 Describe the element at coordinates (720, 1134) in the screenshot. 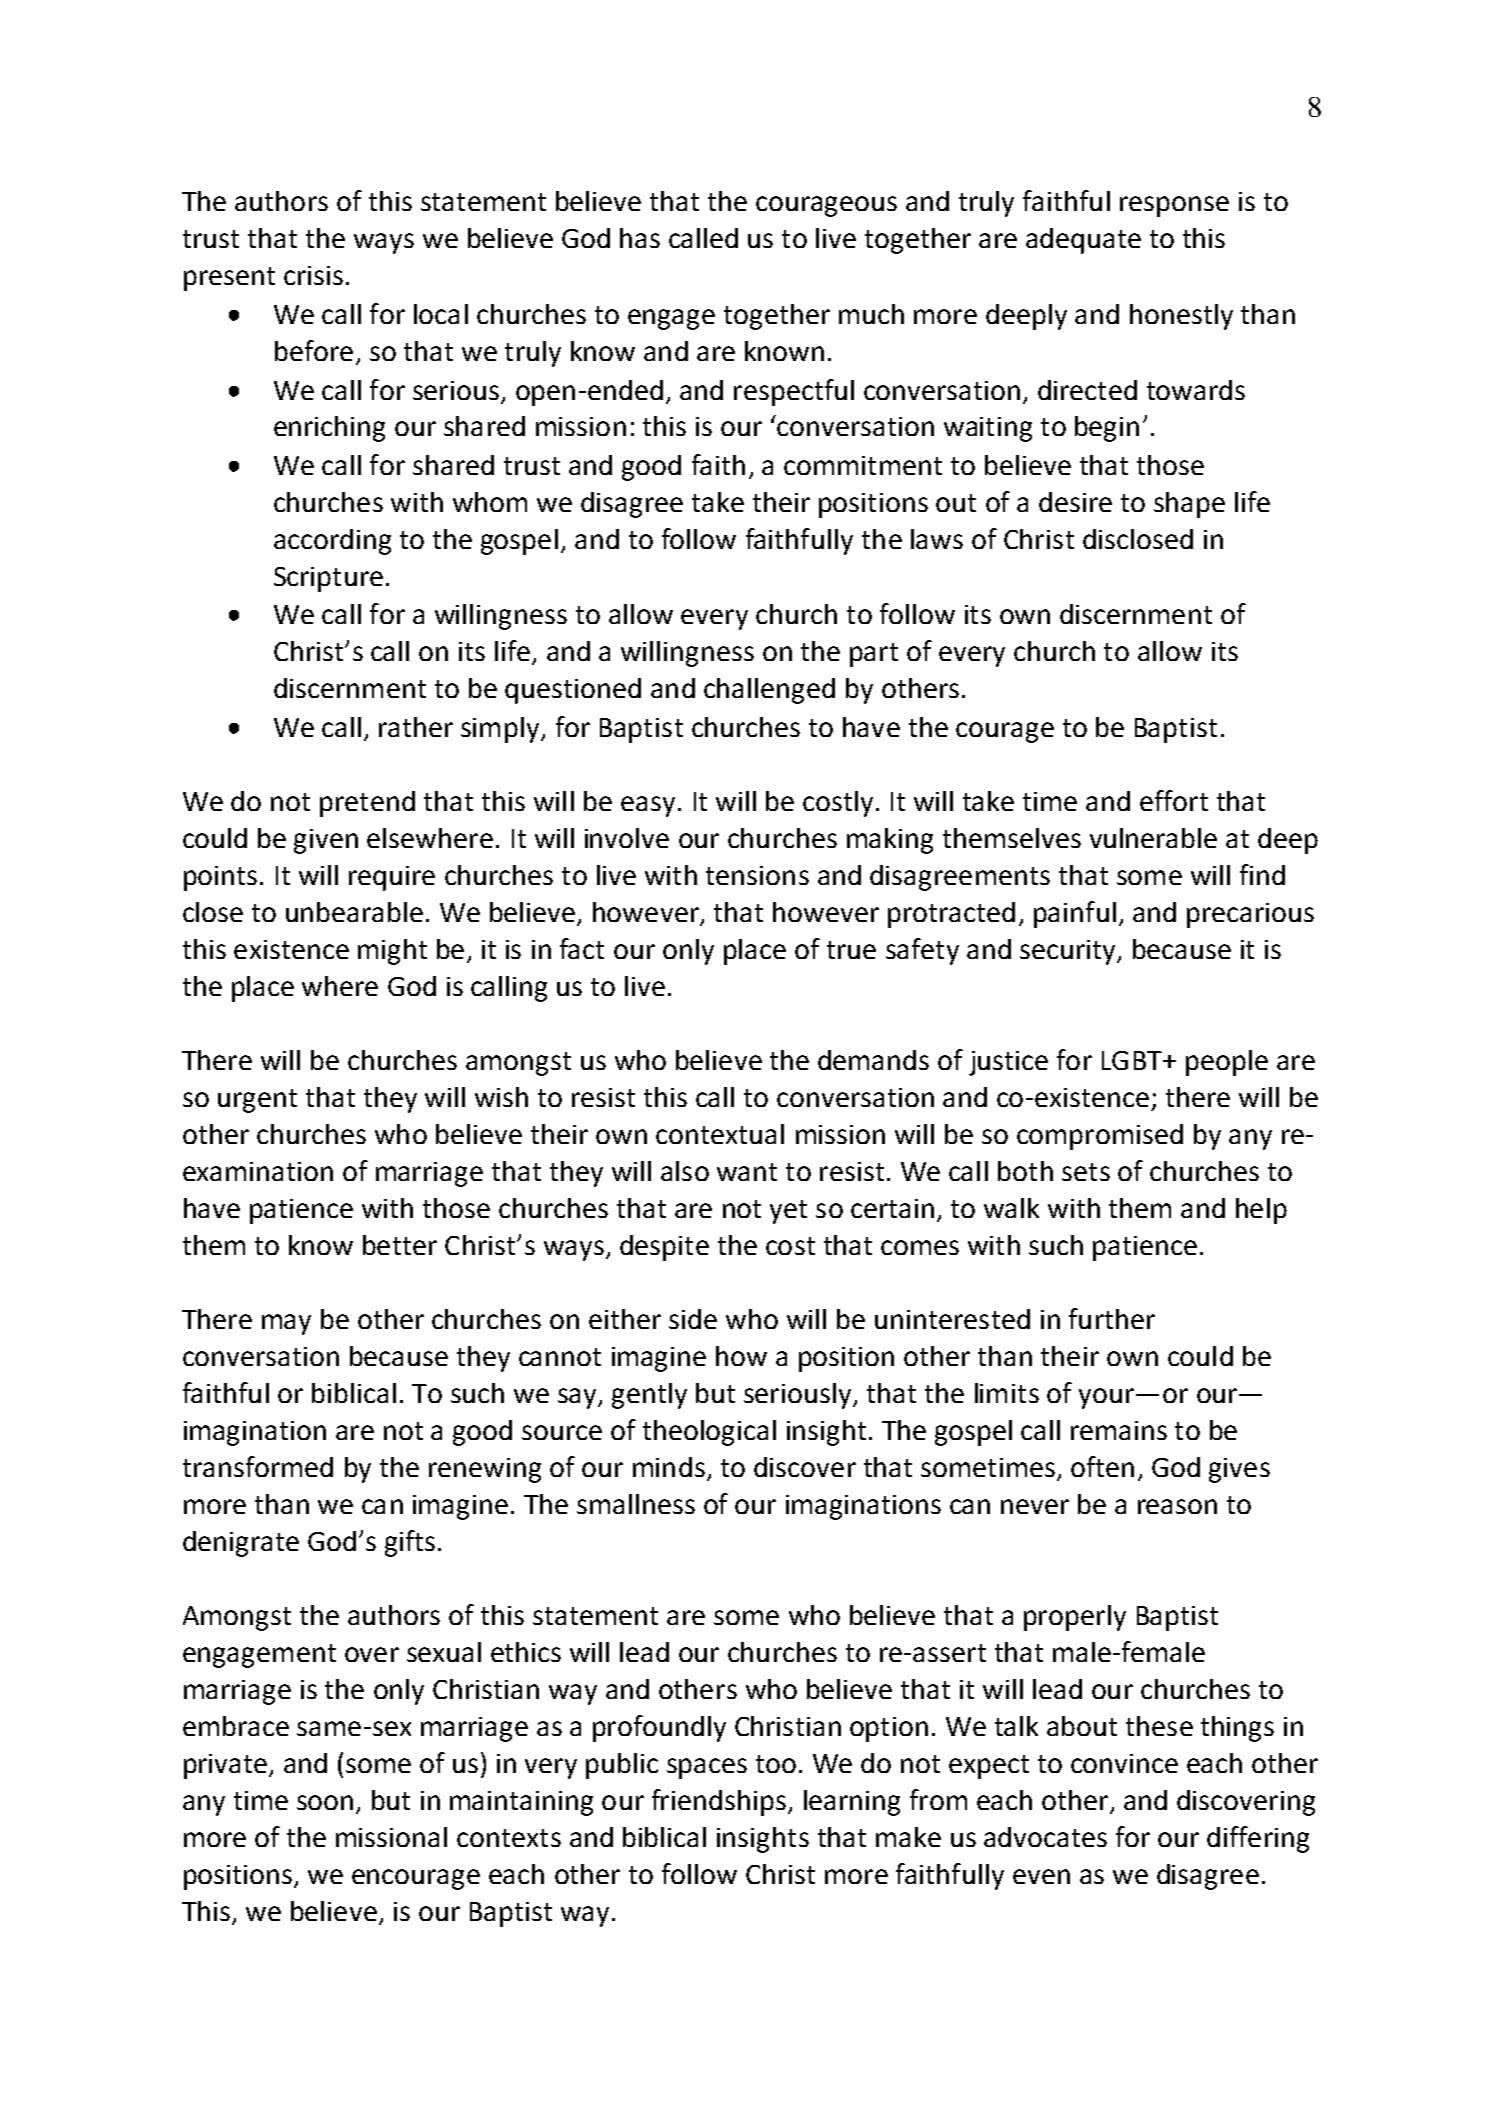

I see `contextual` at that location.
